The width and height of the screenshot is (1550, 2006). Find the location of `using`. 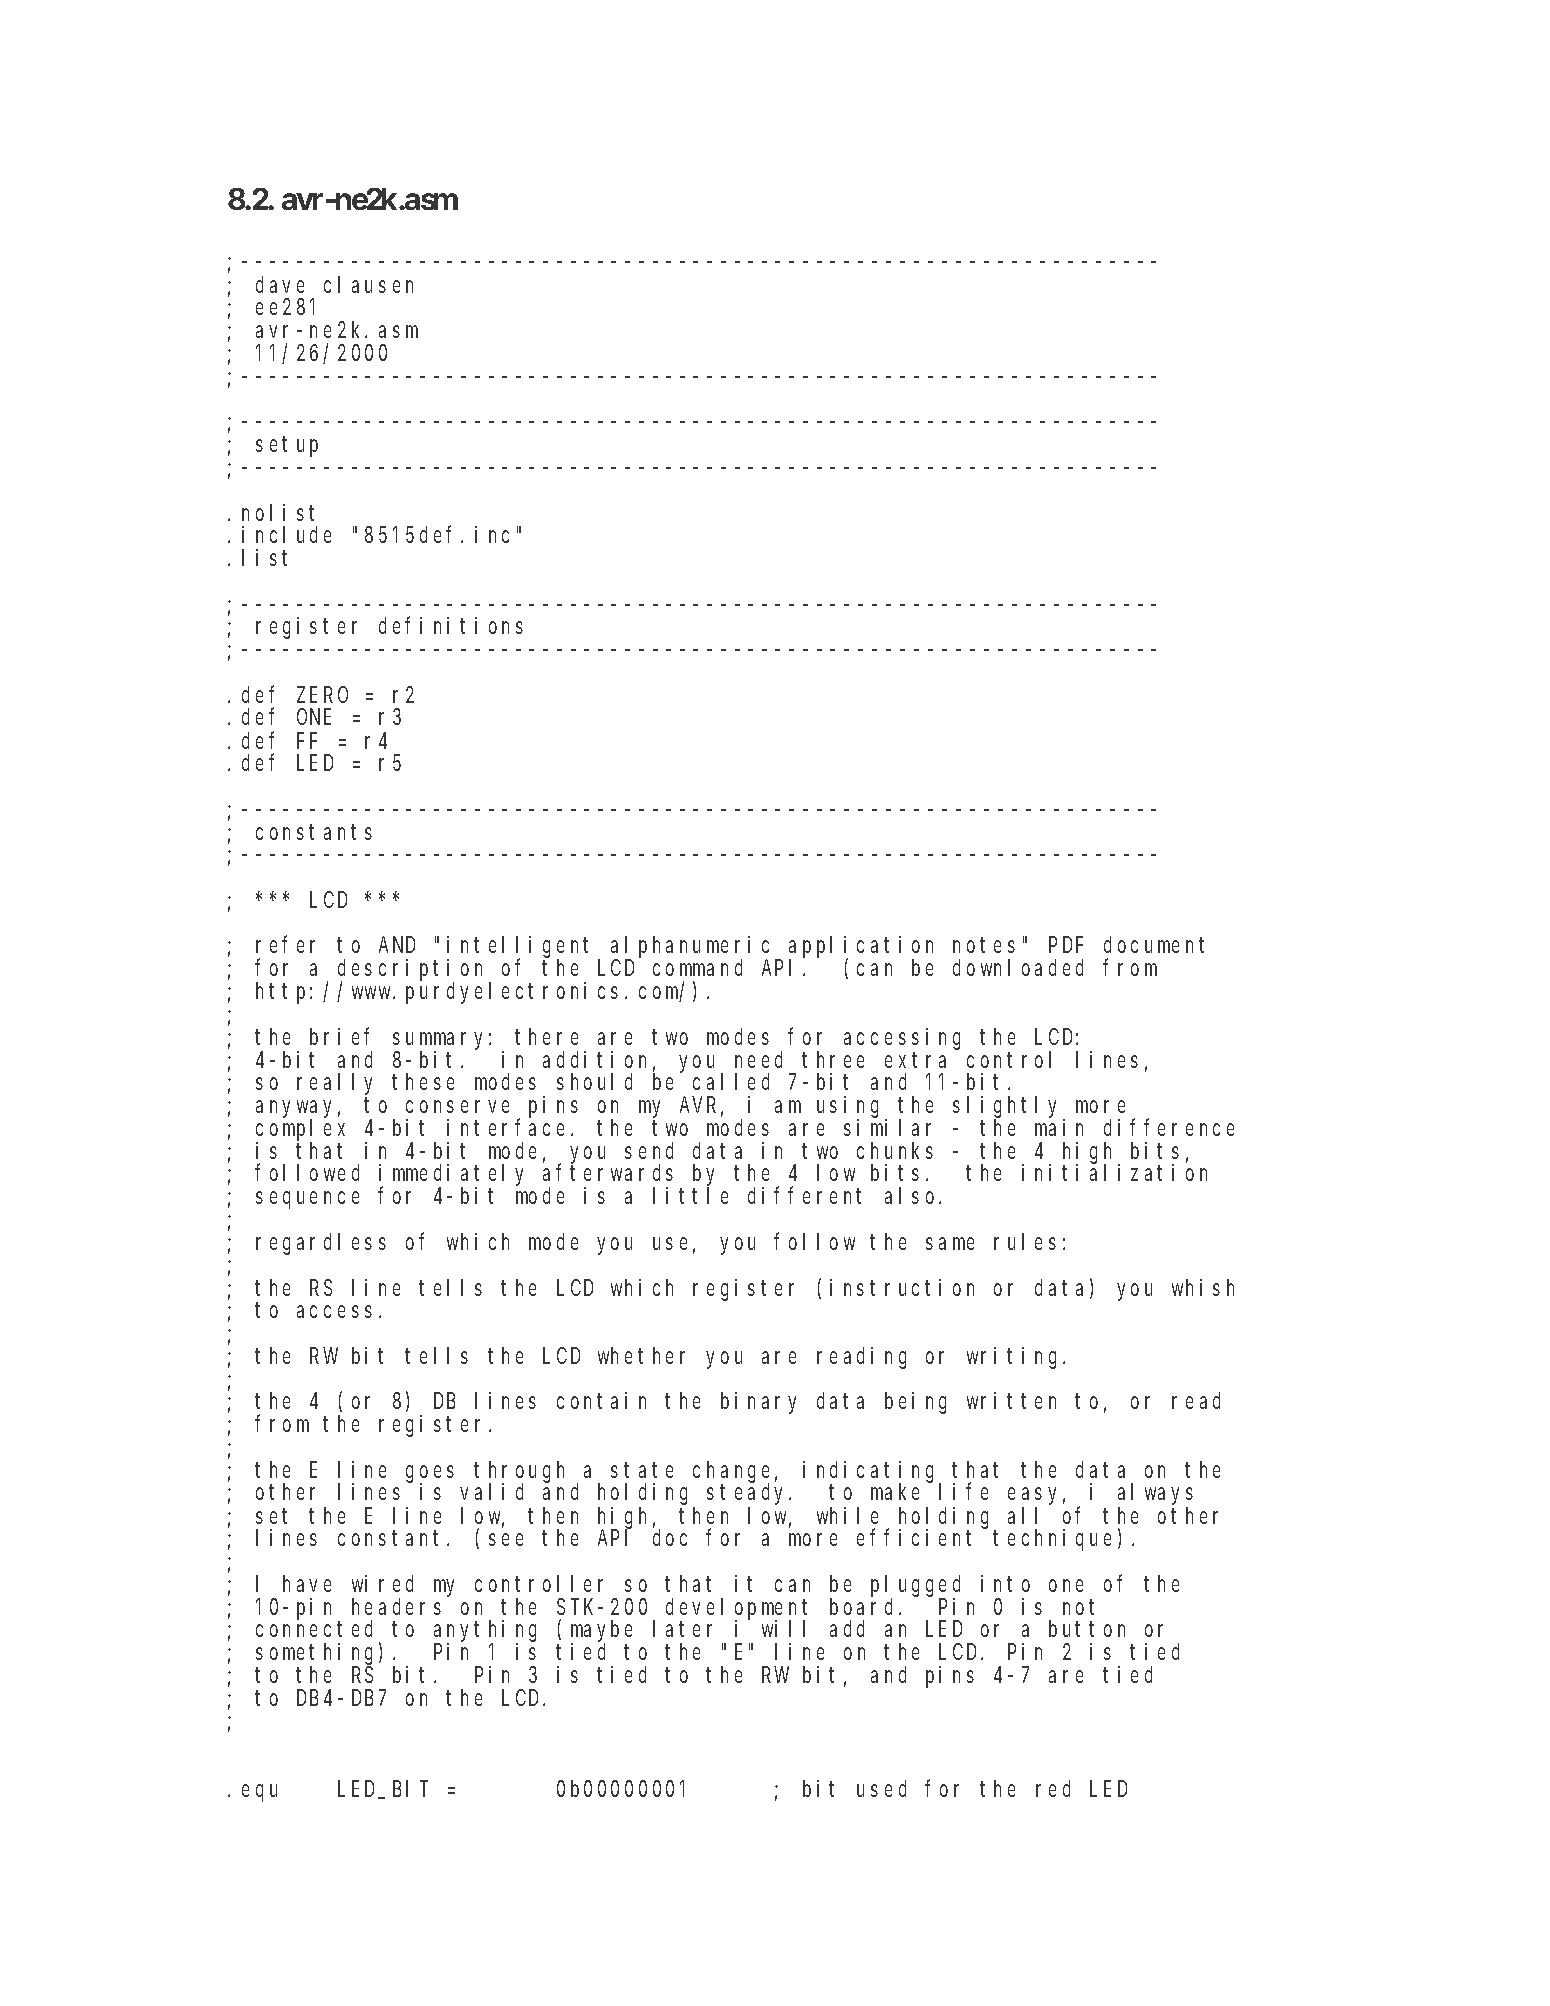

using is located at coordinates (851, 1108).
